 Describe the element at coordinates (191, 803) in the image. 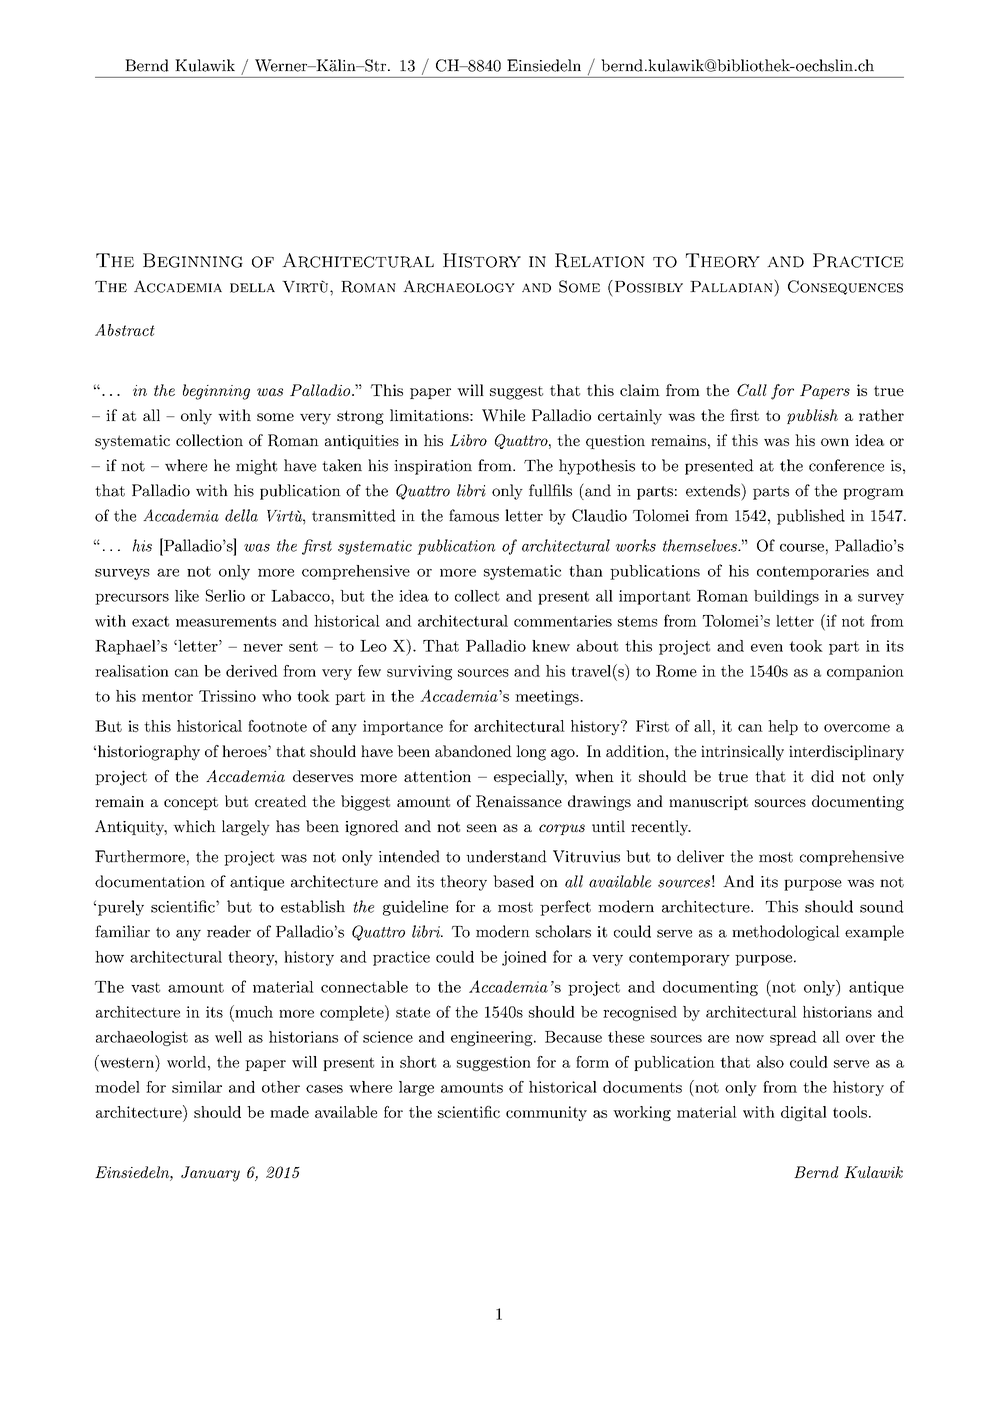

I see `concept` at that location.
